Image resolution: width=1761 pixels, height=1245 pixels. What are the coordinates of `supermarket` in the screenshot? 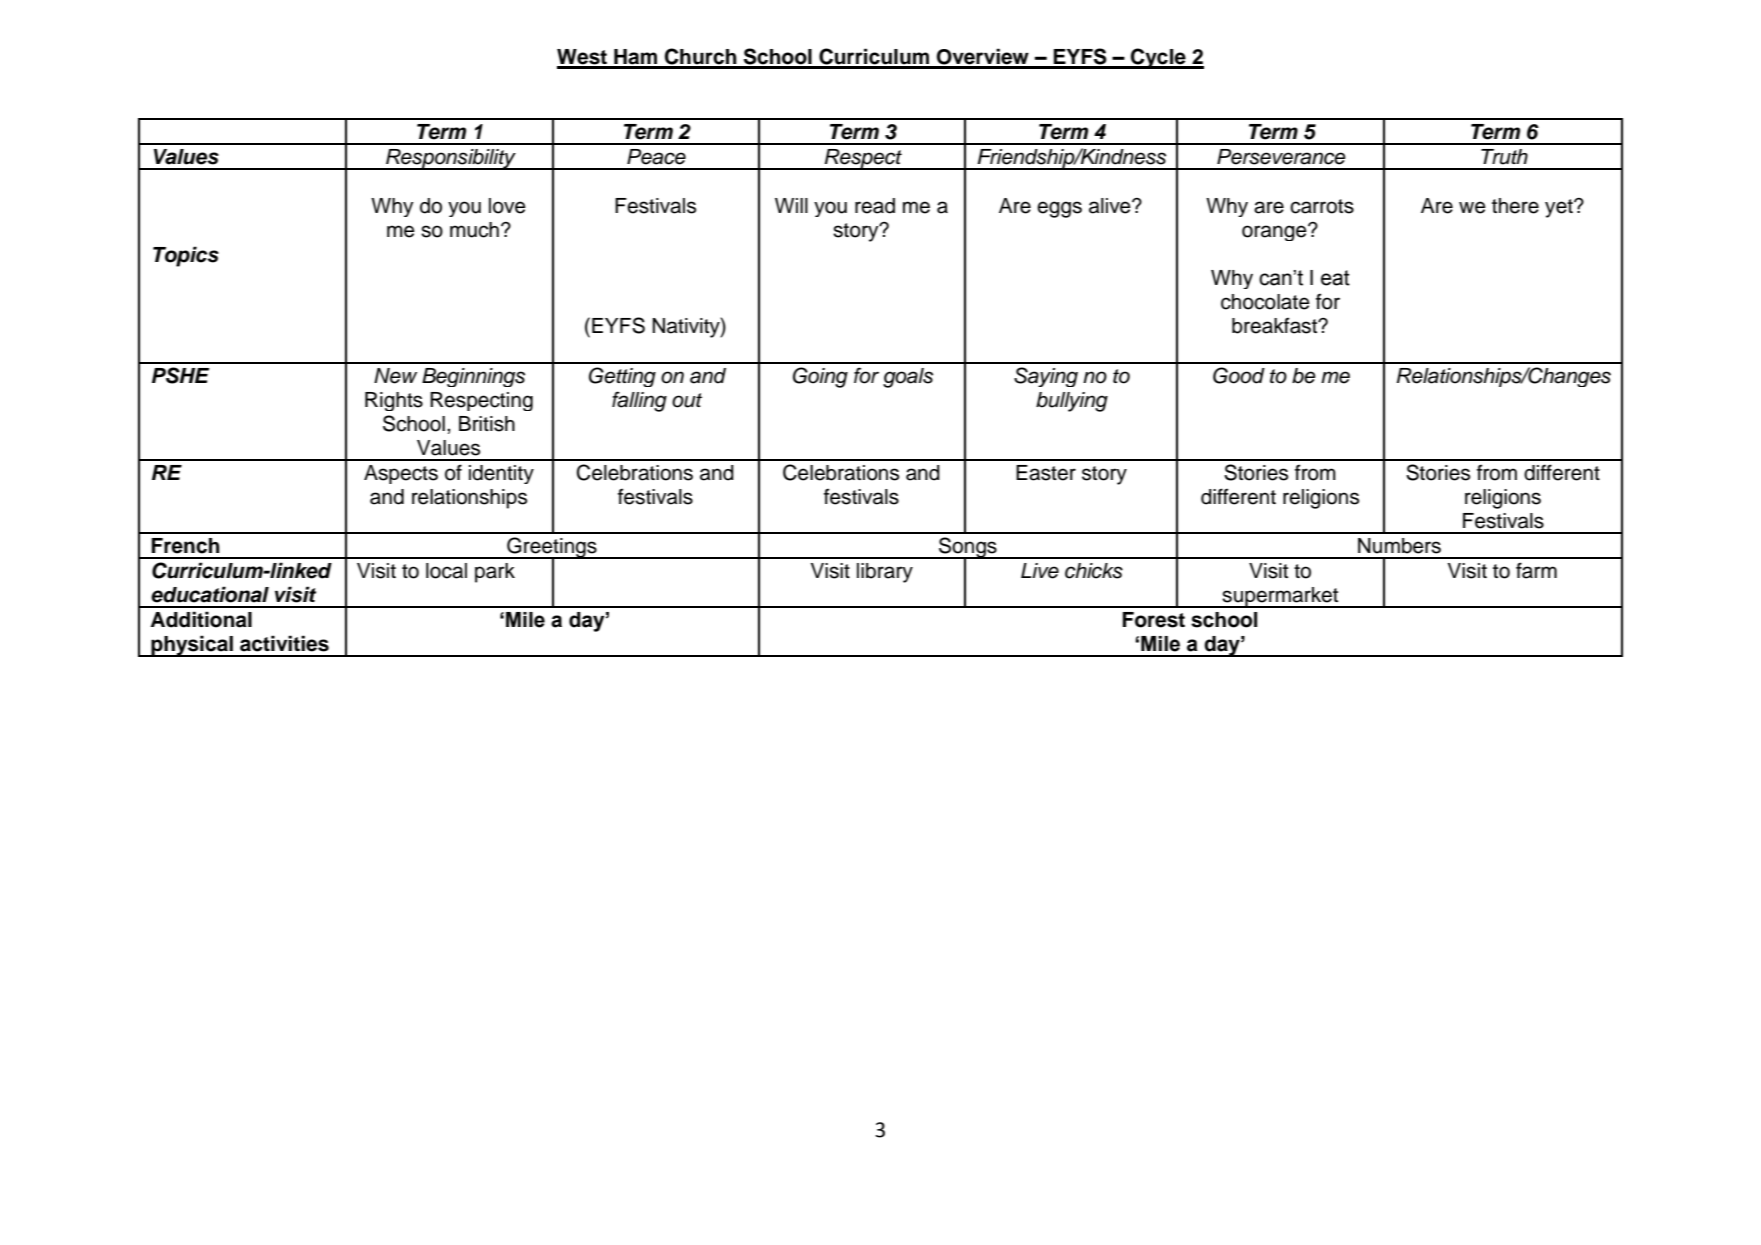 It's located at (1281, 597).
